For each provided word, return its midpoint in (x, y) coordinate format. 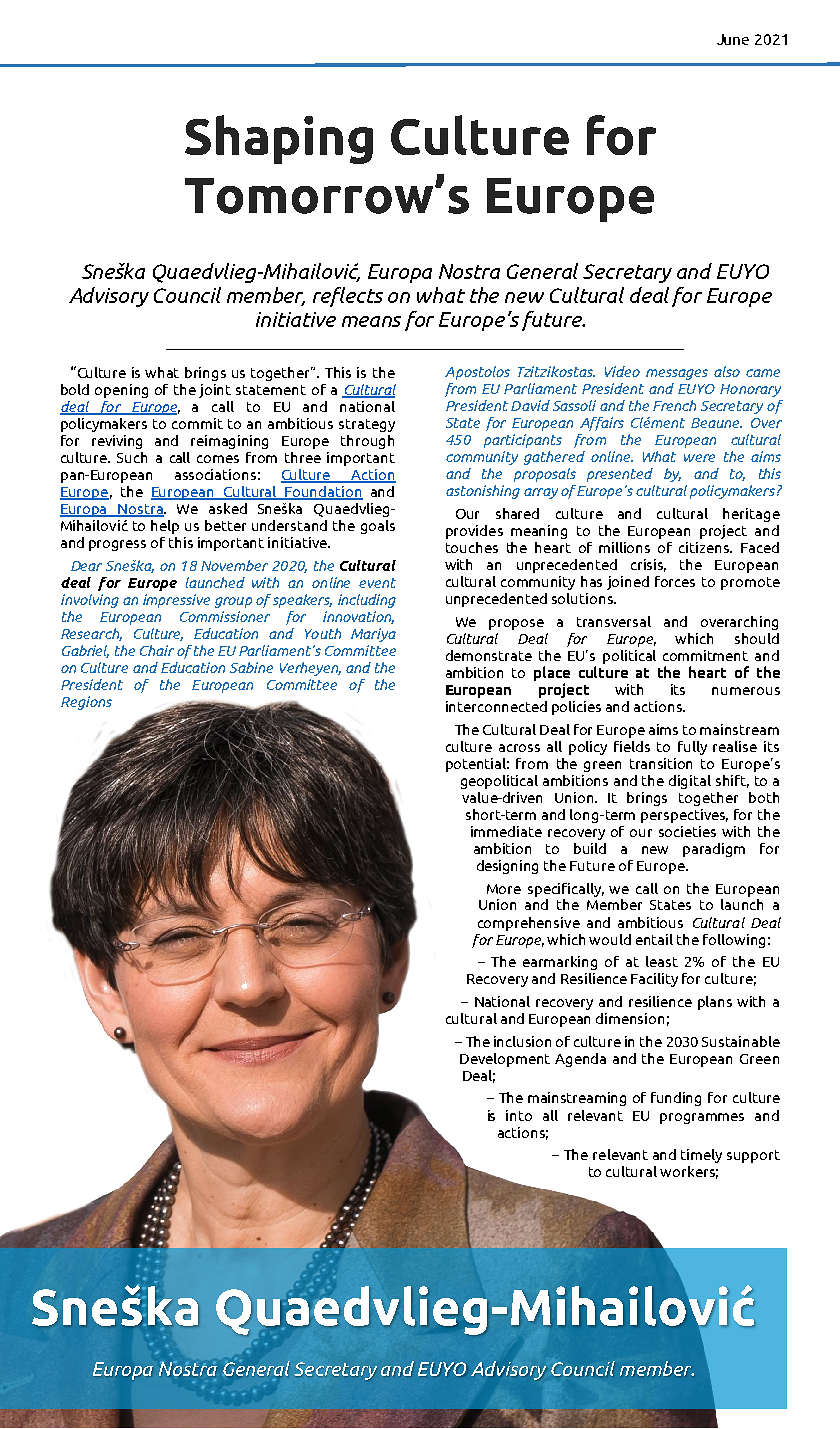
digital (690, 782)
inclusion (522, 1041)
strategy (367, 425)
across (519, 748)
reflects (348, 297)
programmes (702, 1118)
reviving (117, 442)
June (733, 39)
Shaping (279, 139)
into (519, 1115)
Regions (86, 703)
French (674, 405)
